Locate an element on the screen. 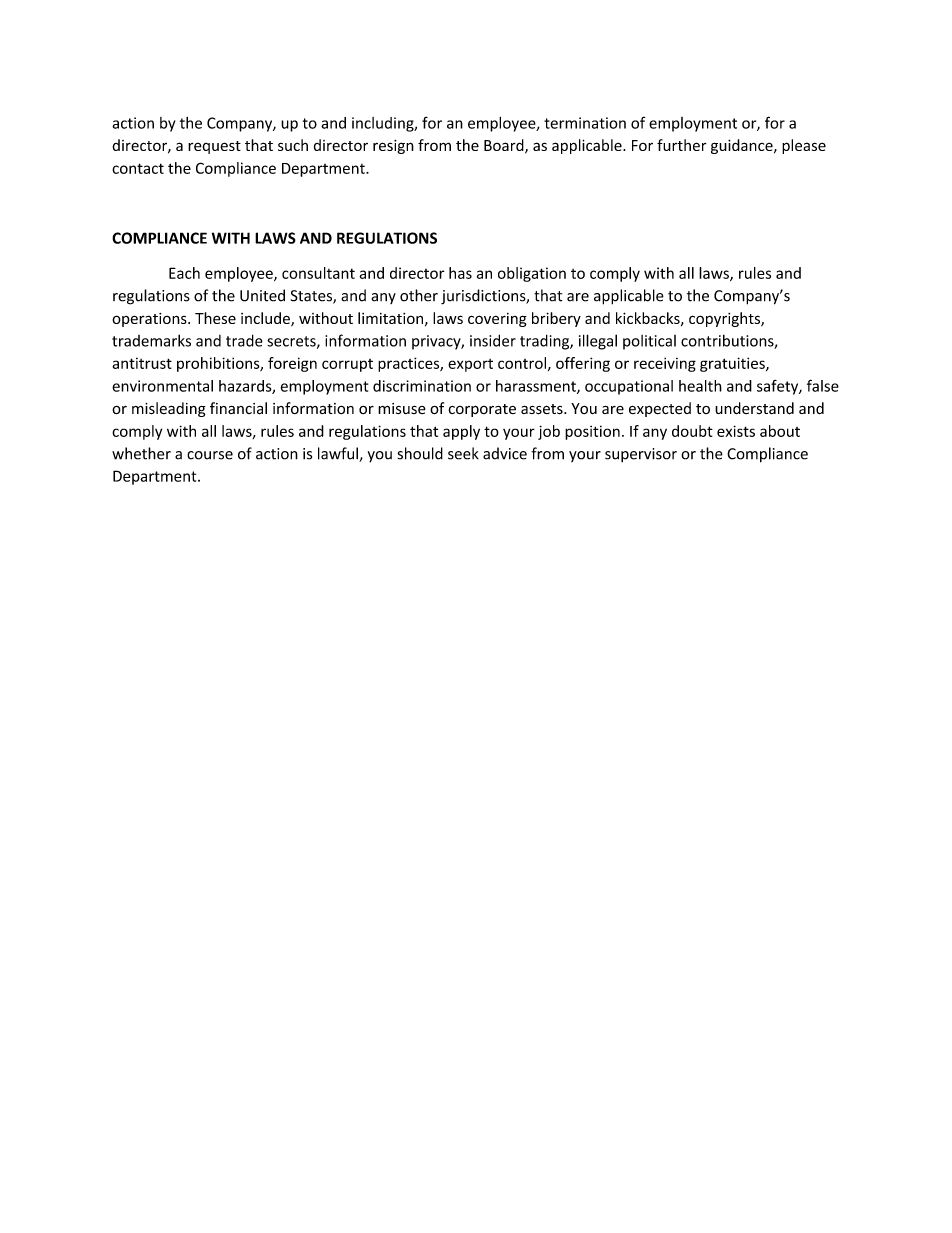 Image resolution: width=952 pixels, height=1233 pixels. United is located at coordinates (262, 295).
